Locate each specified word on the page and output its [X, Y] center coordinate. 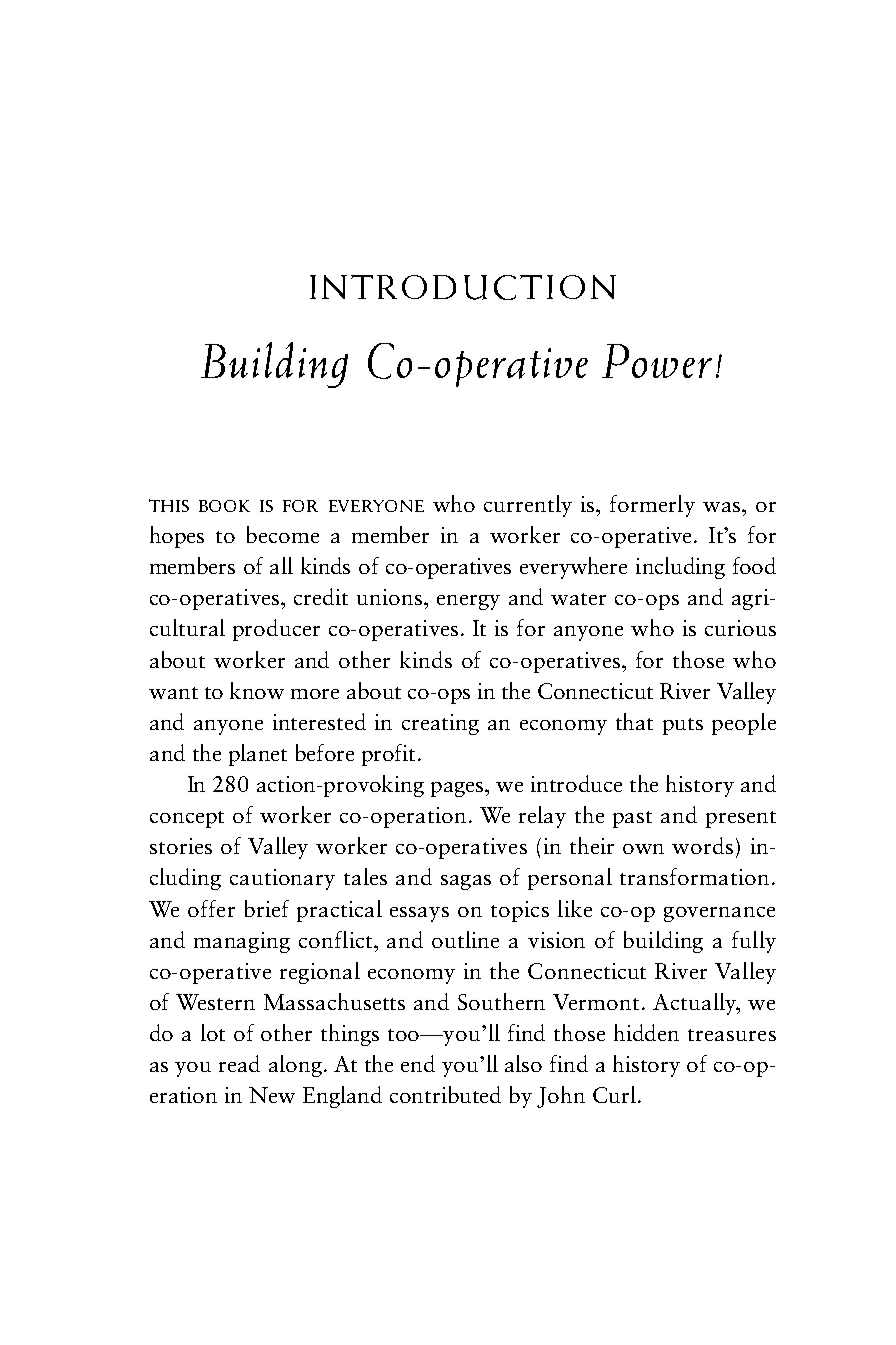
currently [528, 506]
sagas [466, 882]
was [721, 507]
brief [267, 908]
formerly [652, 506]
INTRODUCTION [463, 287]
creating [440, 724]
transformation [694, 876]
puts [683, 726]
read [239, 1063]
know [257, 690]
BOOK [224, 506]
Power [657, 361]
